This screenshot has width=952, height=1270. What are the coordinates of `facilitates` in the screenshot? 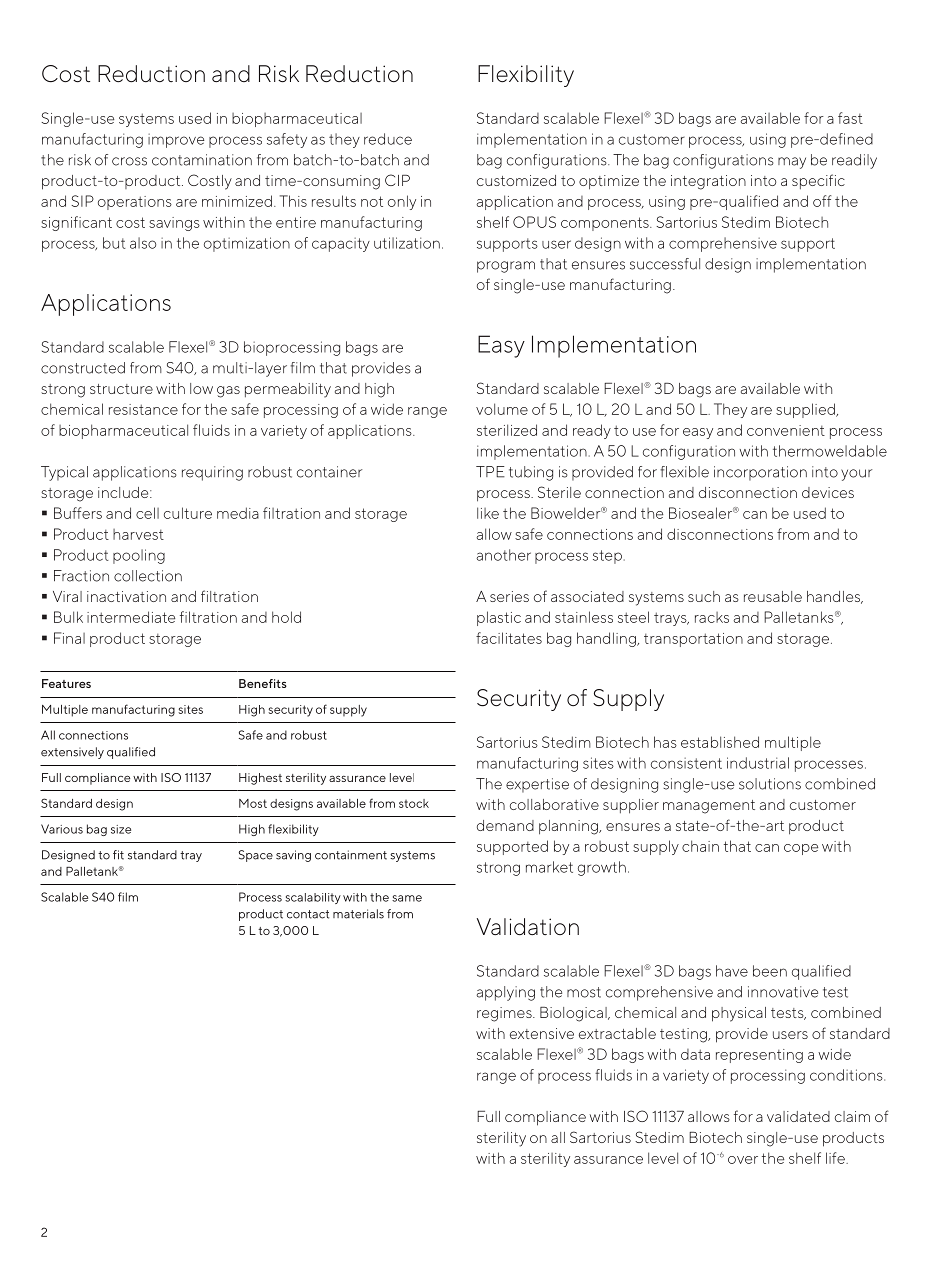 It's located at (509, 638).
